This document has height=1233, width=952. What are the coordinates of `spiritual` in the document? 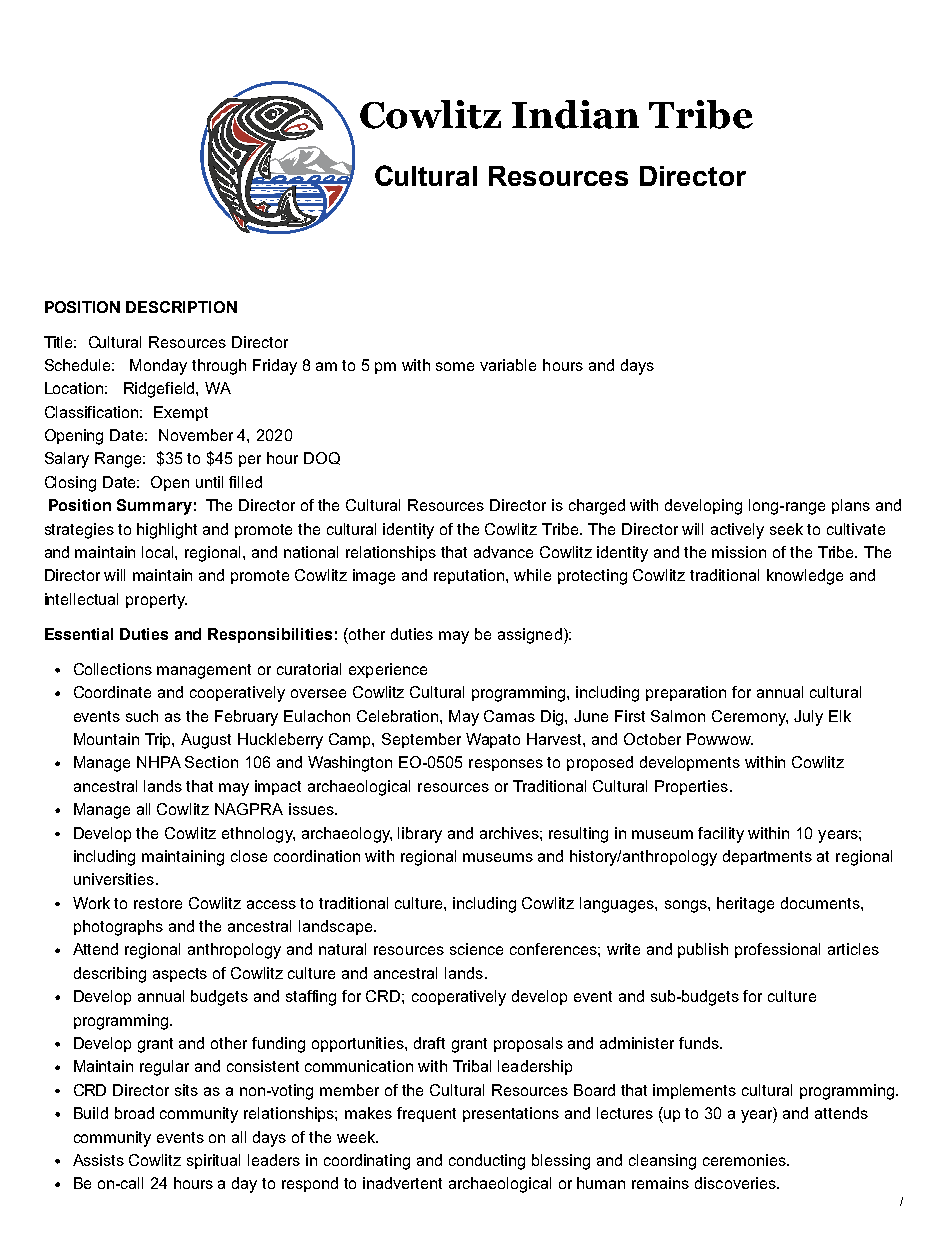 It's located at (213, 1161).
